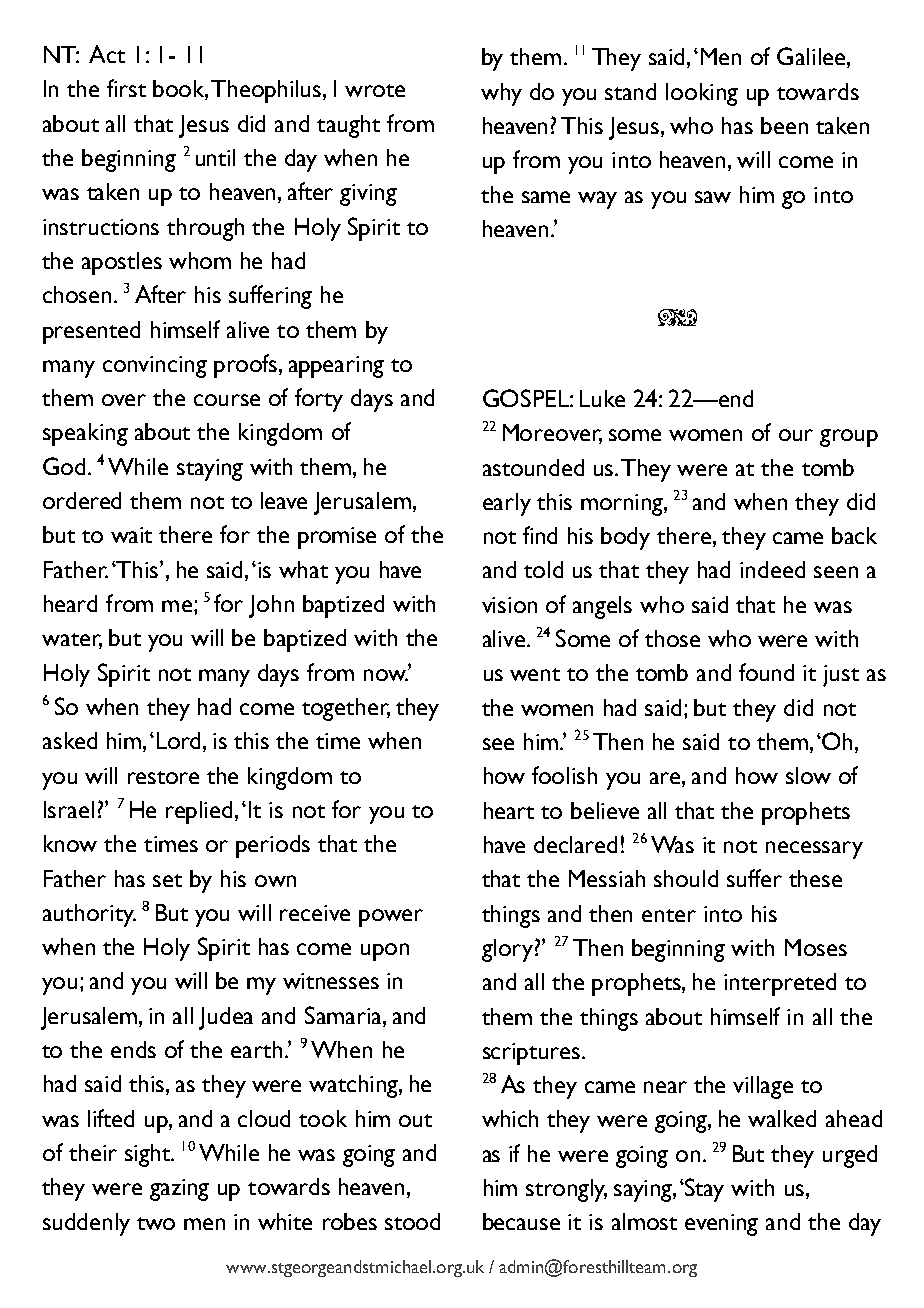 This page has width=924, height=1308. I want to click on vision, so click(509, 605).
